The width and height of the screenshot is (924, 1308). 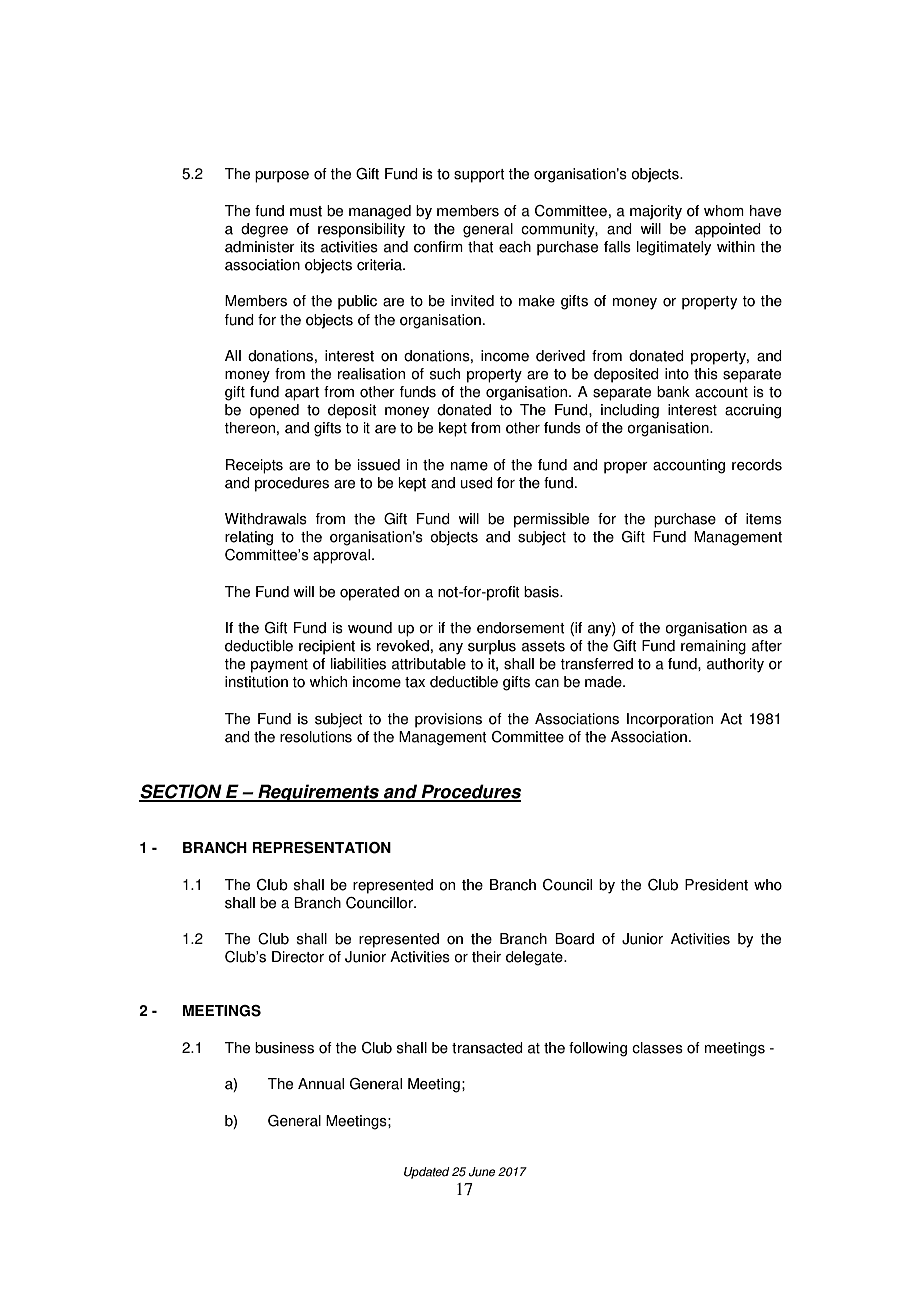 I want to click on June, so click(x=482, y=1172).
